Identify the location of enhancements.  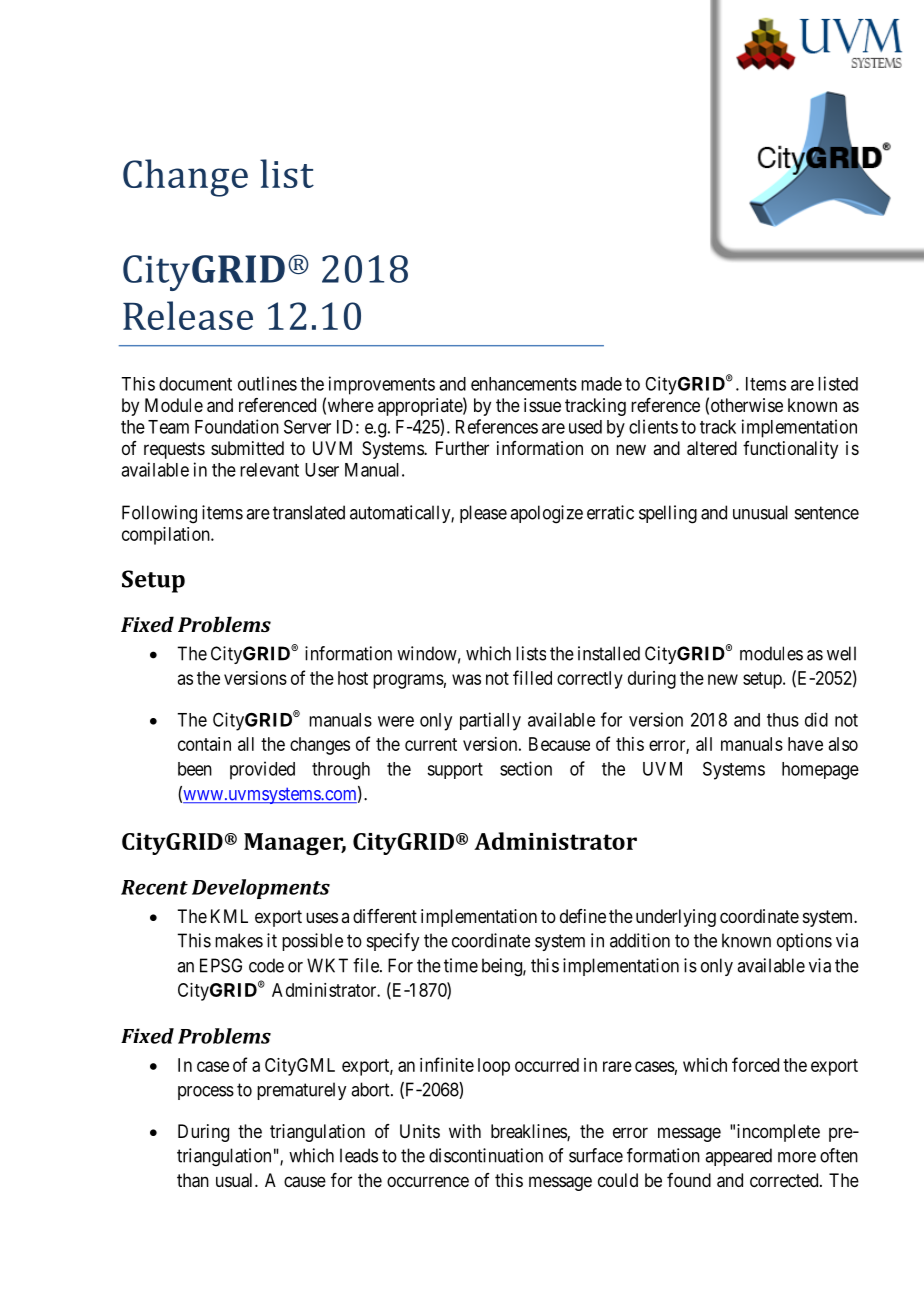
(524, 384).
